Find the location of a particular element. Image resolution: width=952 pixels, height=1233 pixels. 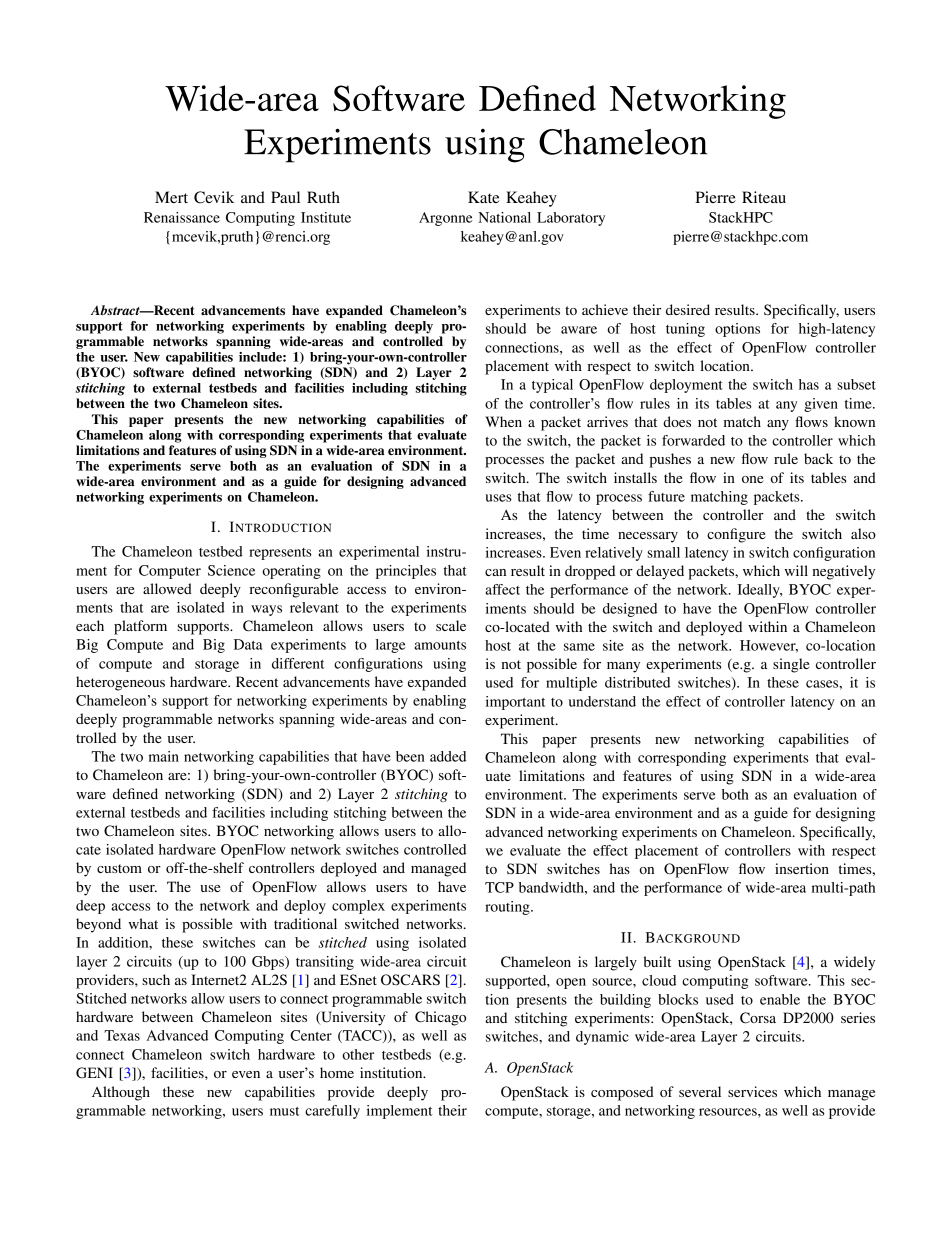

platform is located at coordinates (140, 627).
